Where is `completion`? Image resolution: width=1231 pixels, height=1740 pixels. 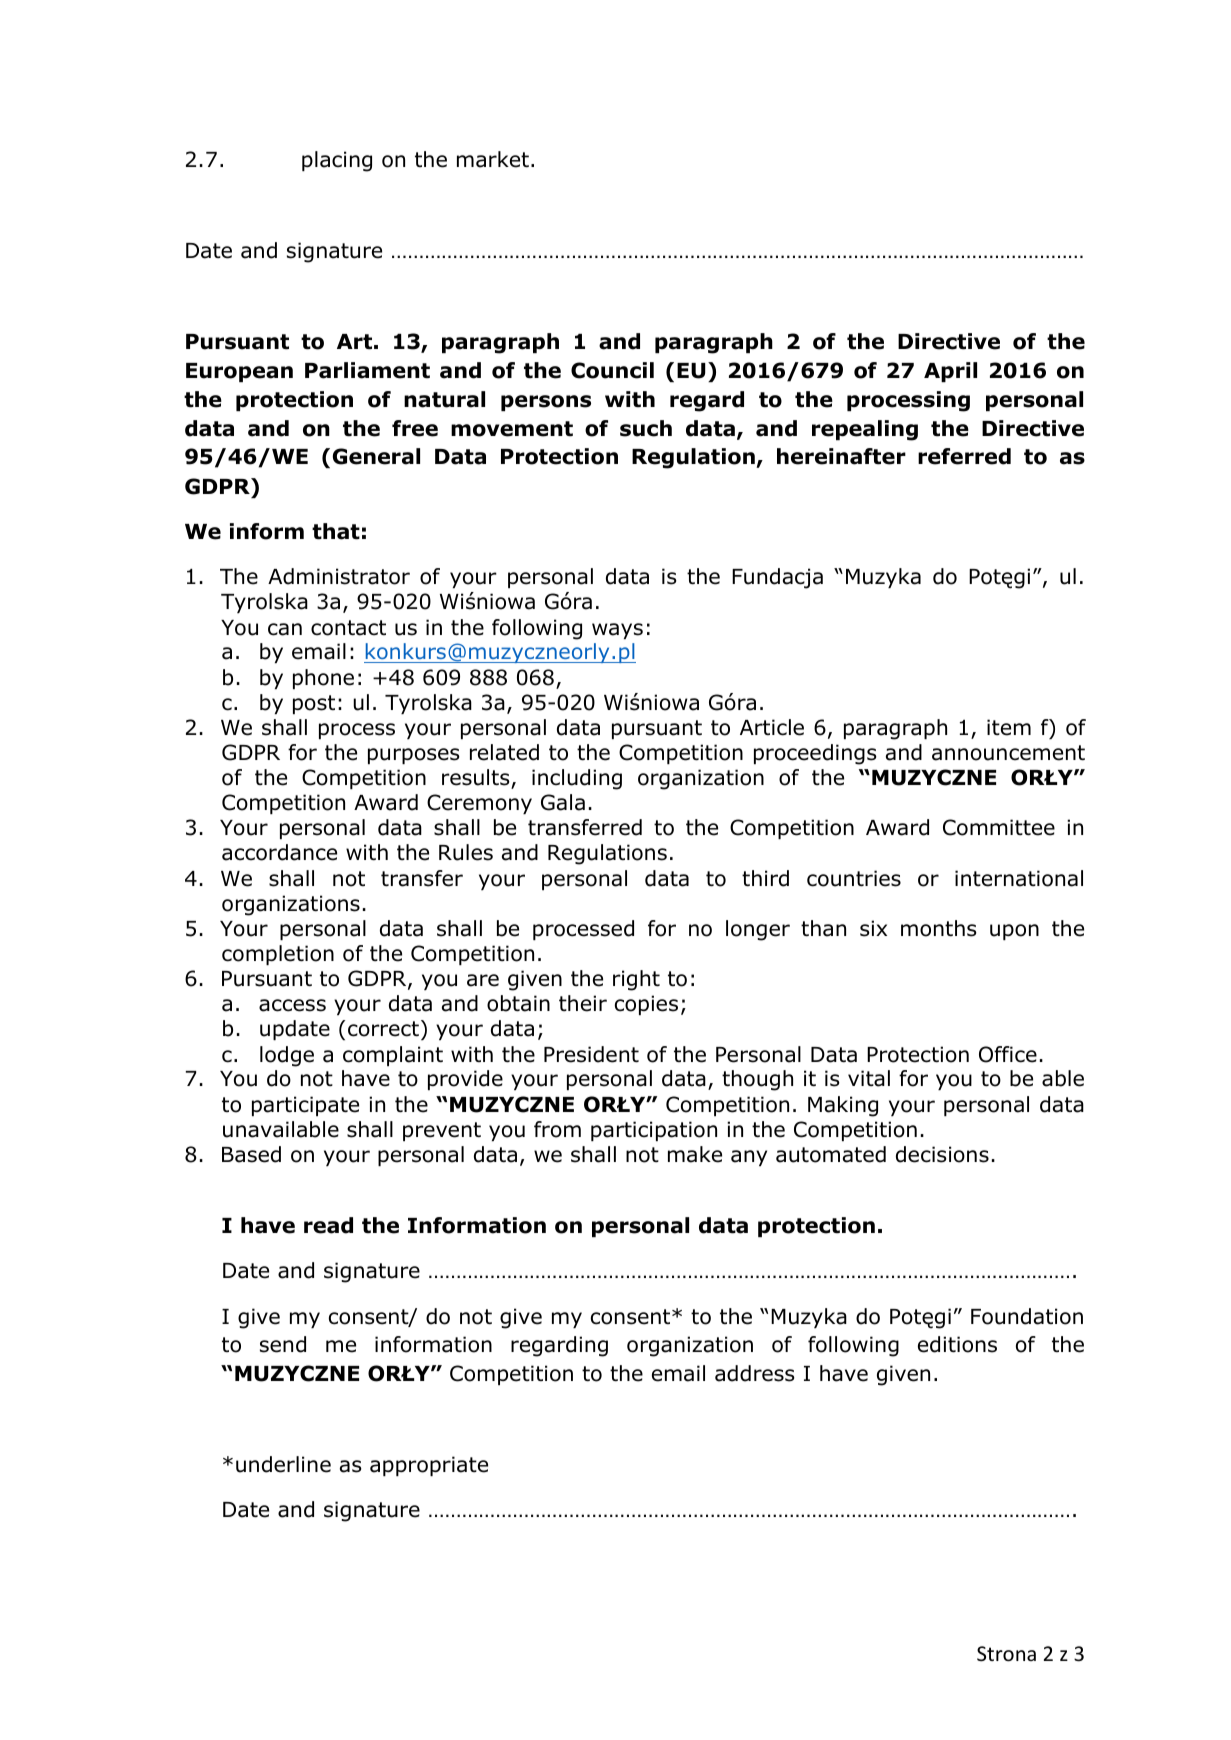
completion is located at coordinates (278, 955).
